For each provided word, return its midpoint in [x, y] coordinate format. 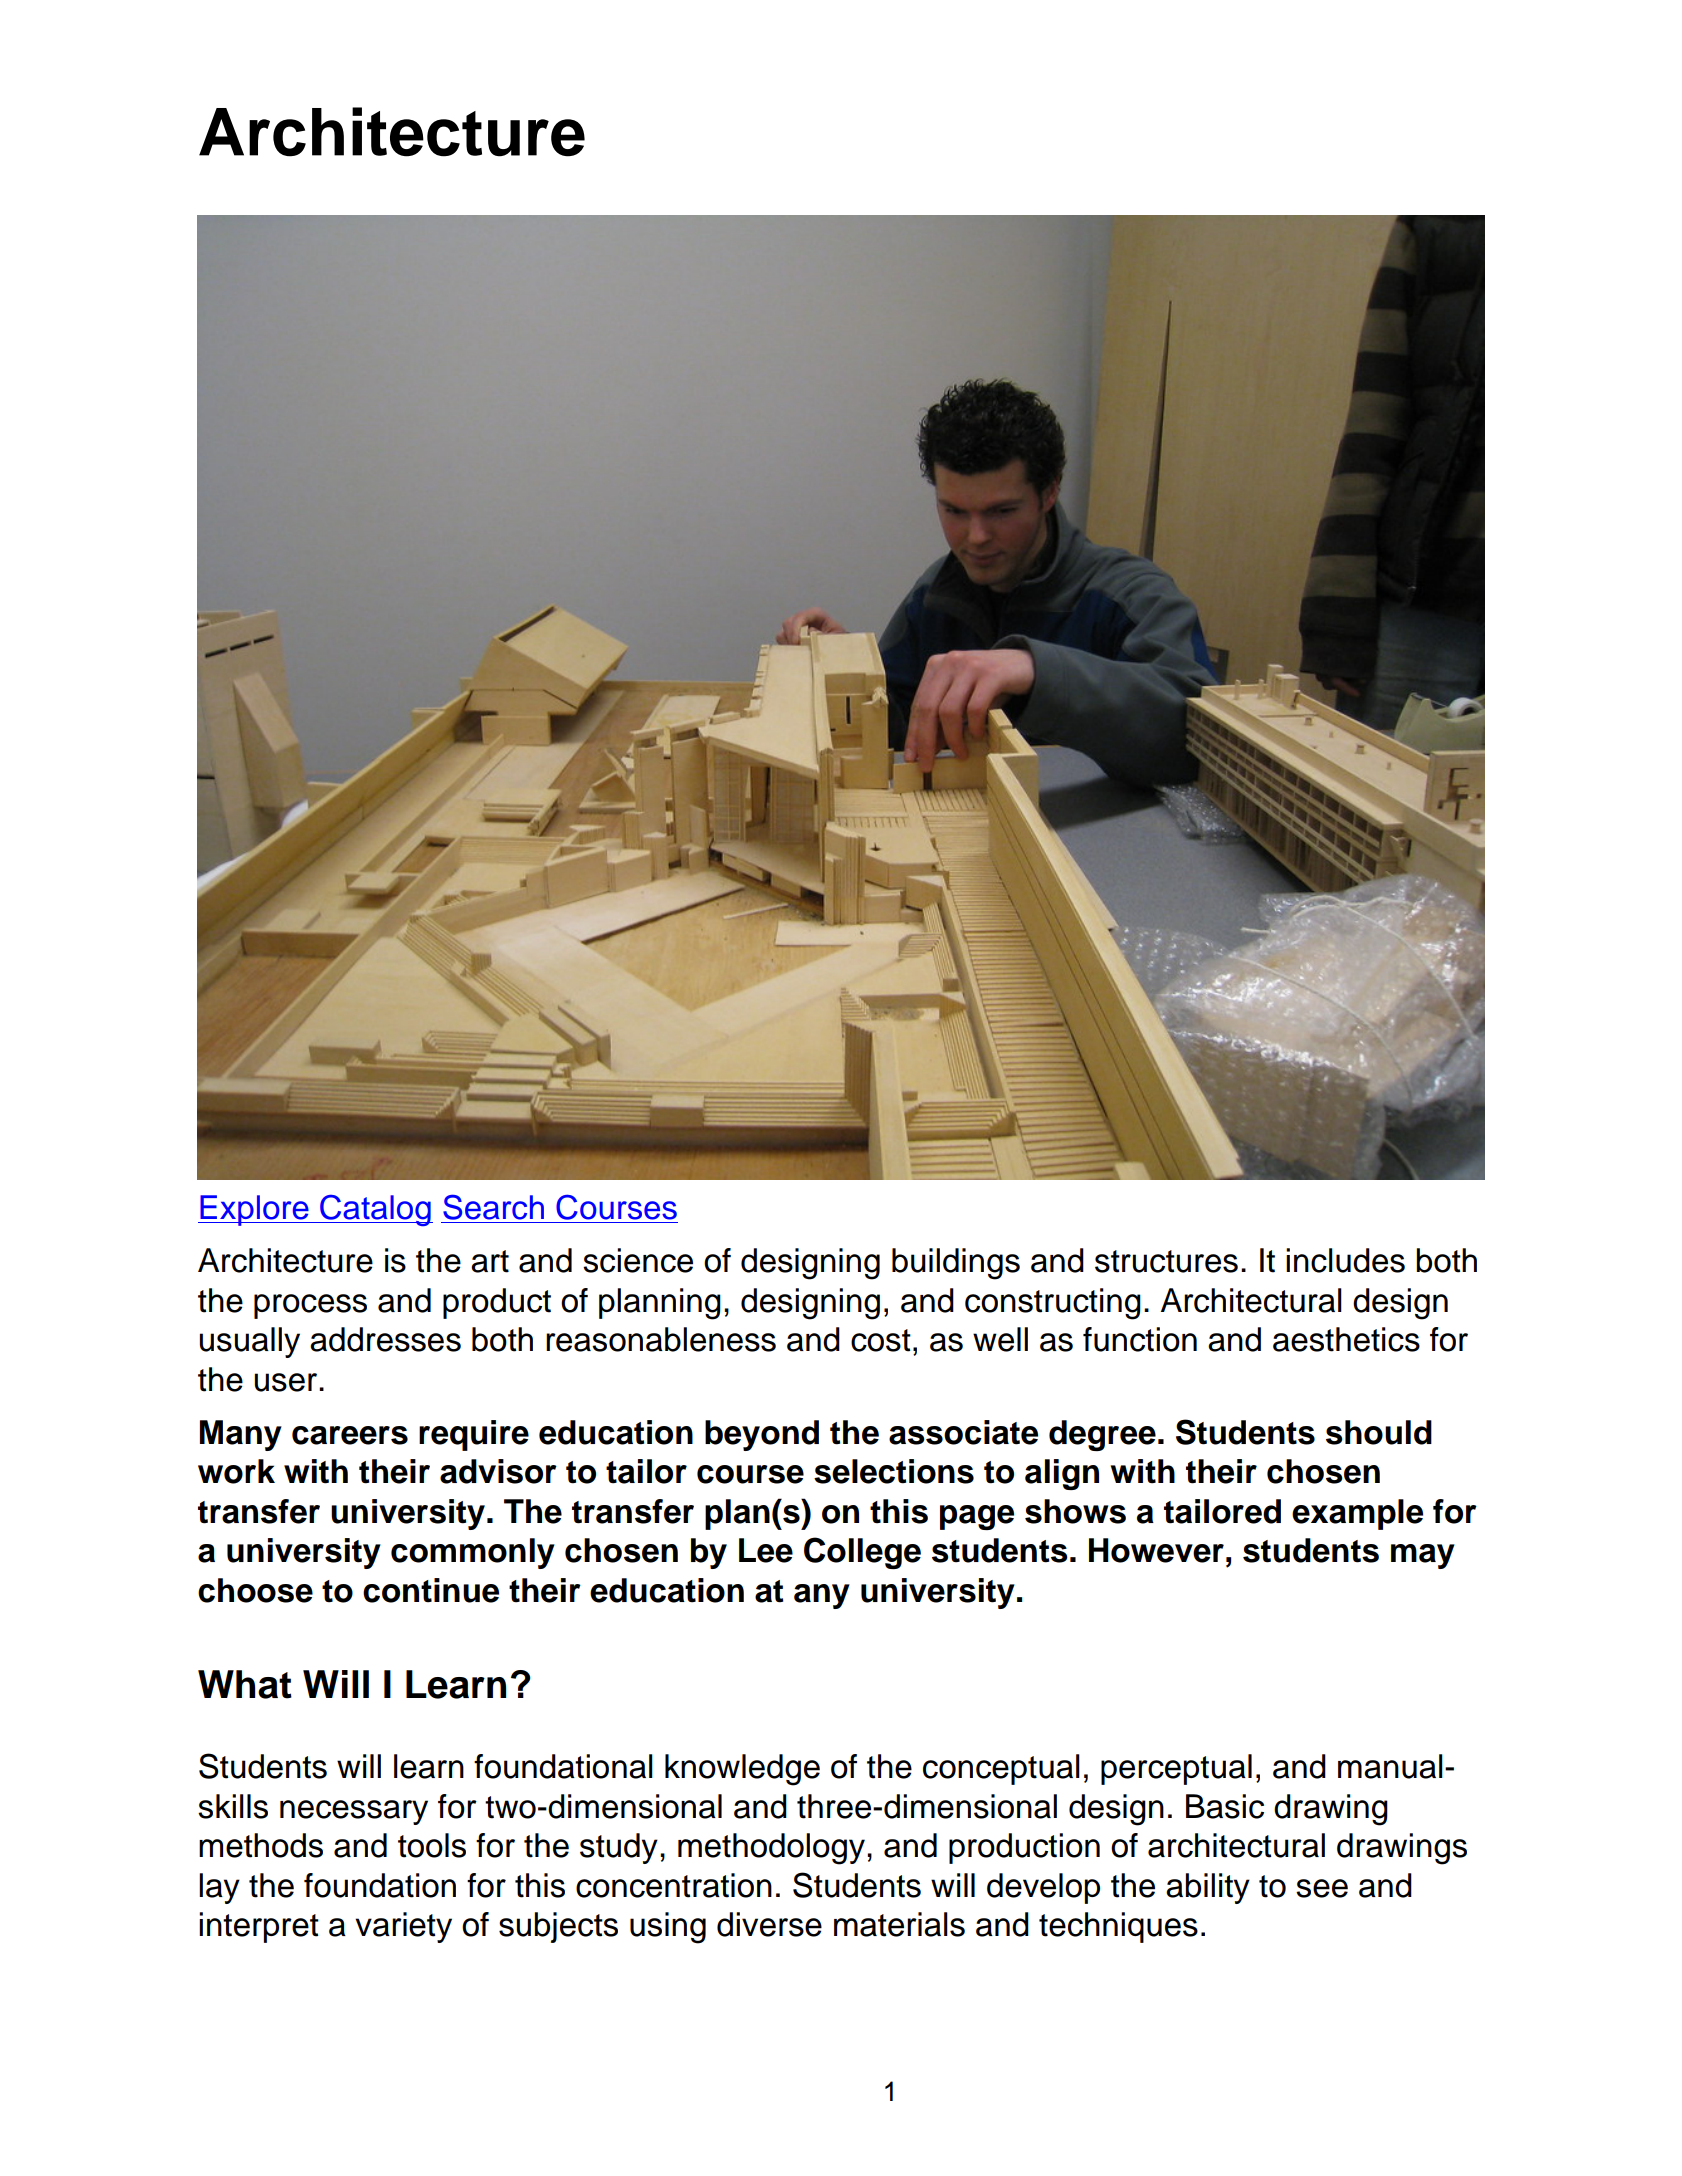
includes [1345, 1260]
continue [431, 1590]
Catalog [375, 1210]
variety [403, 1927]
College [862, 1553]
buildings [956, 1264]
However [1156, 1550]
